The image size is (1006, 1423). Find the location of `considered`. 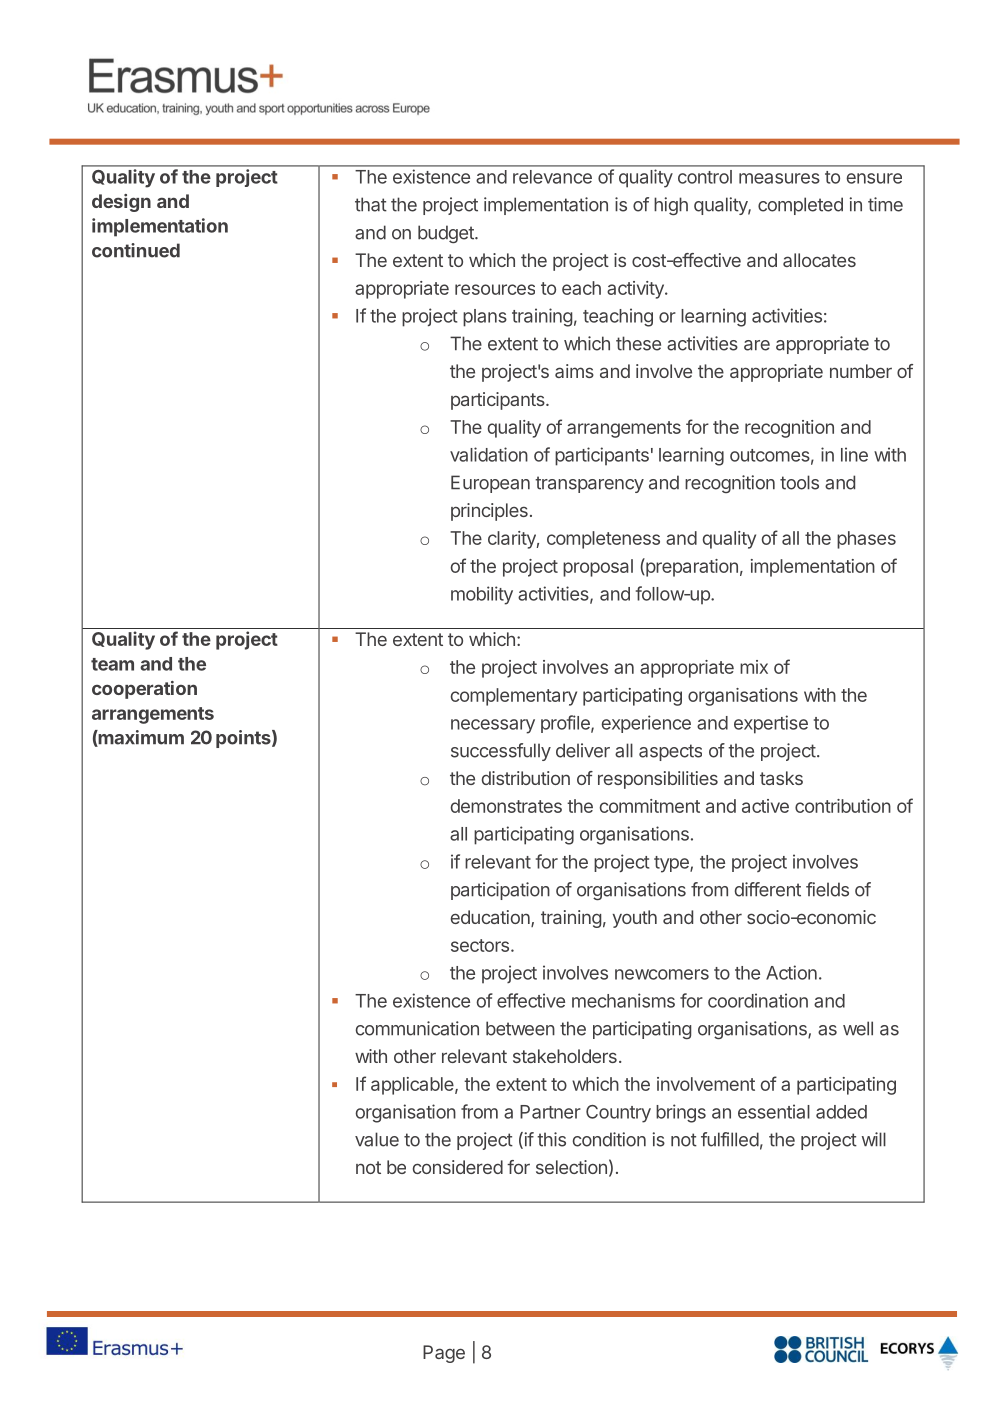

considered is located at coordinates (458, 1167).
